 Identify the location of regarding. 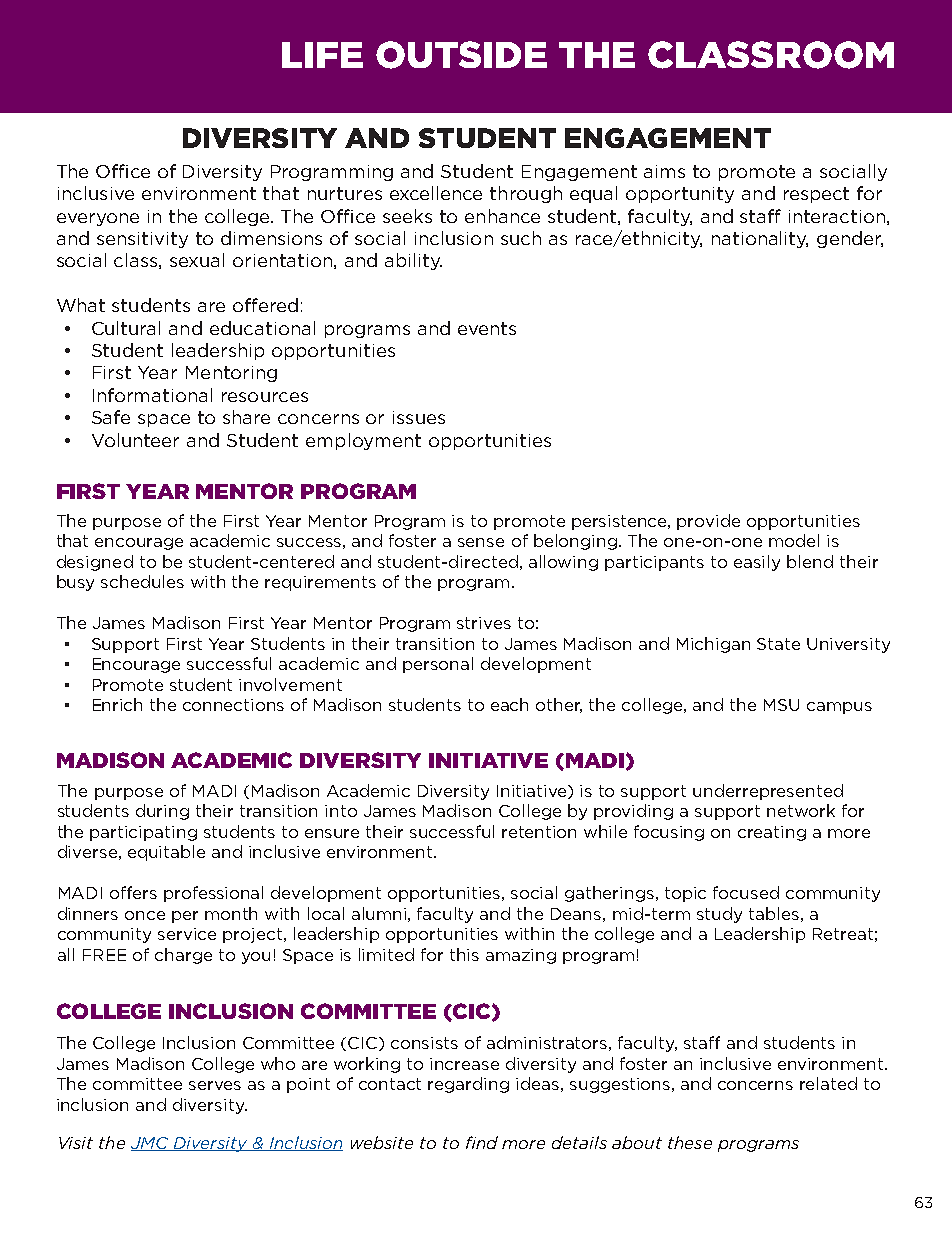
(468, 1085).
